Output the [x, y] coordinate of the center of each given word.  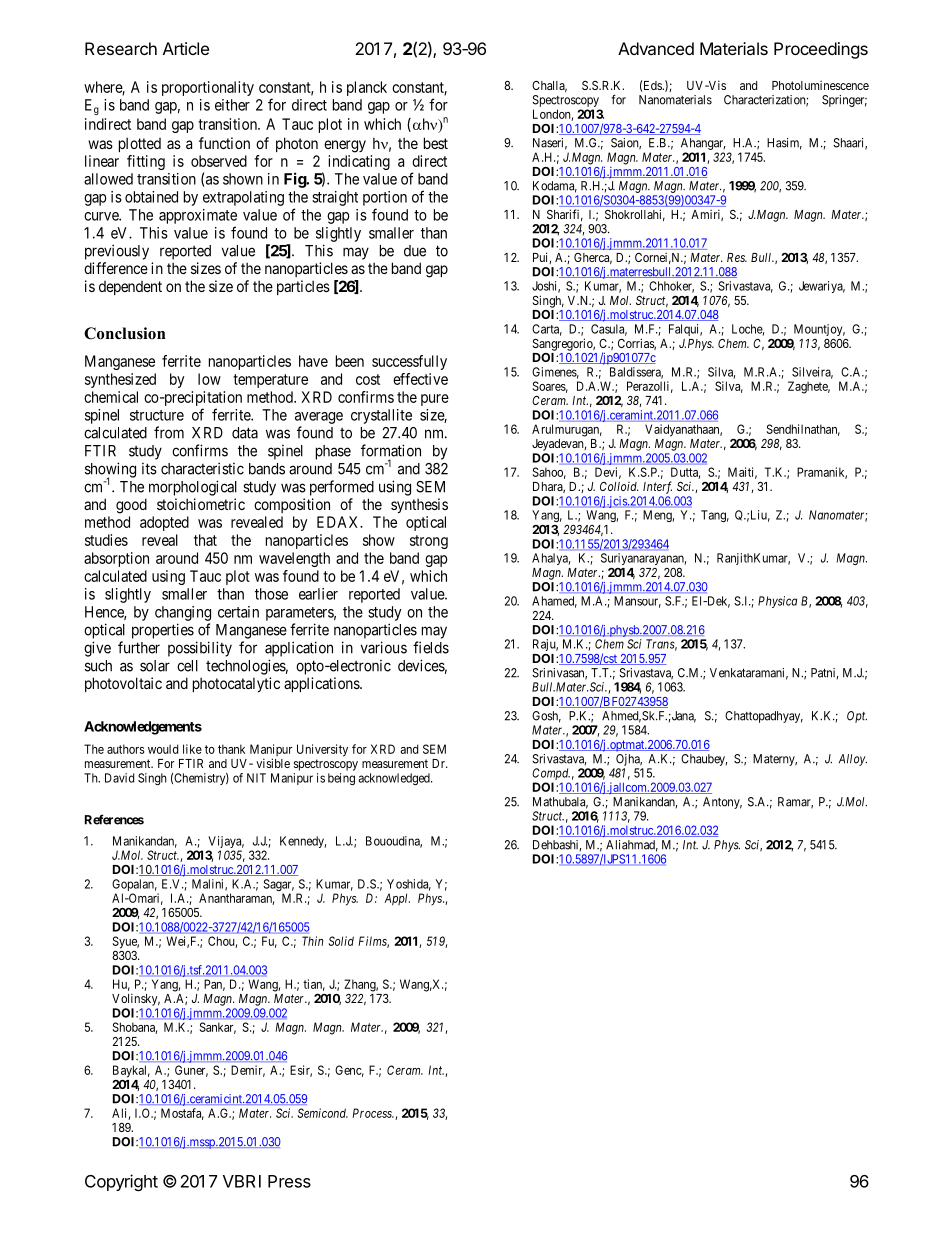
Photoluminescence [820, 85]
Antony [722, 803]
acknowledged [395, 779]
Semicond [323, 1113]
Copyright [121, 1182]
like [192, 749]
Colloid [619, 486]
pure [435, 400]
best [436, 143]
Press [289, 1181]
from [169, 432]
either [232, 105]
